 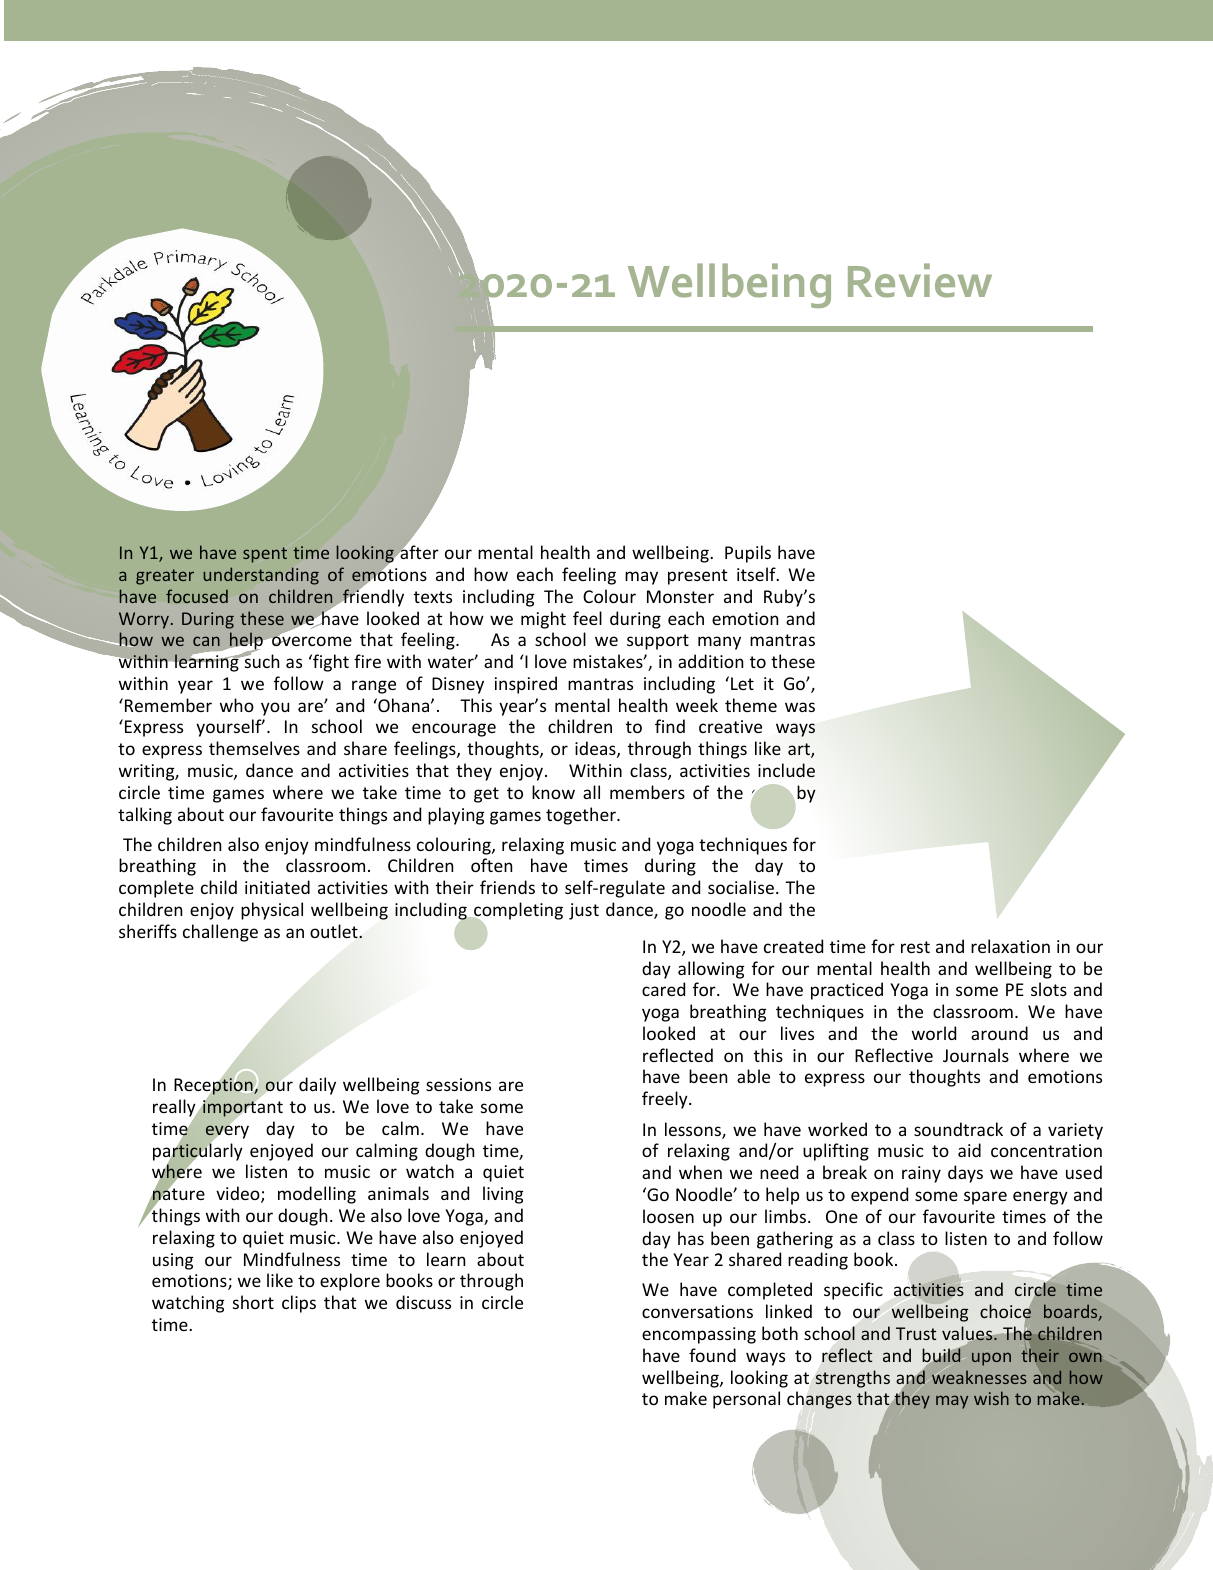 What do you see at coordinates (265, 555) in the screenshot?
I see `spent` at bounding box center [265, 555].
